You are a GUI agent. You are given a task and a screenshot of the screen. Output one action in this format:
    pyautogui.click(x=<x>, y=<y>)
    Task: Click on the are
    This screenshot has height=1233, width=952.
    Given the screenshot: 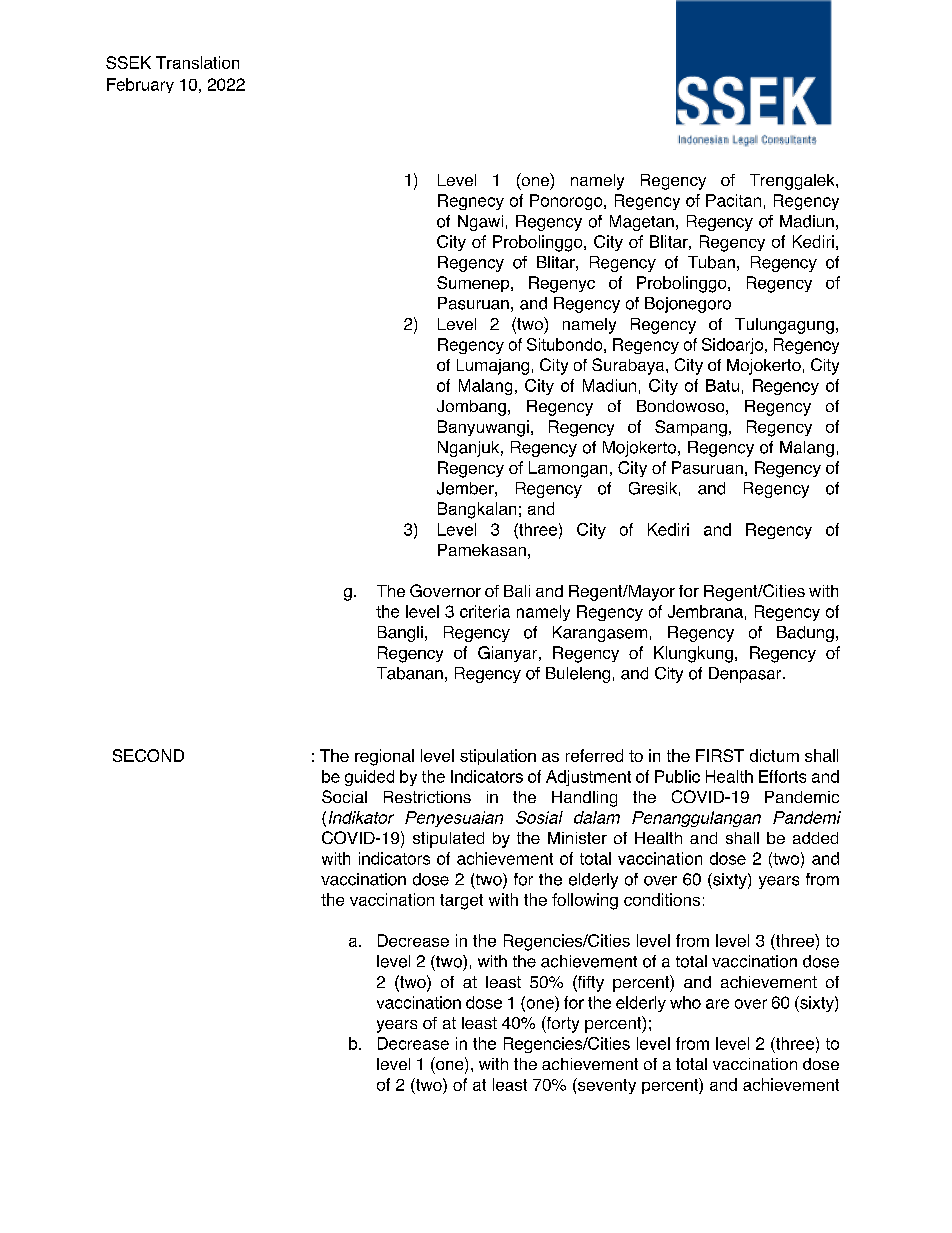 What is the action you would take?
    pyautogui.click(x=717, y=1004)
